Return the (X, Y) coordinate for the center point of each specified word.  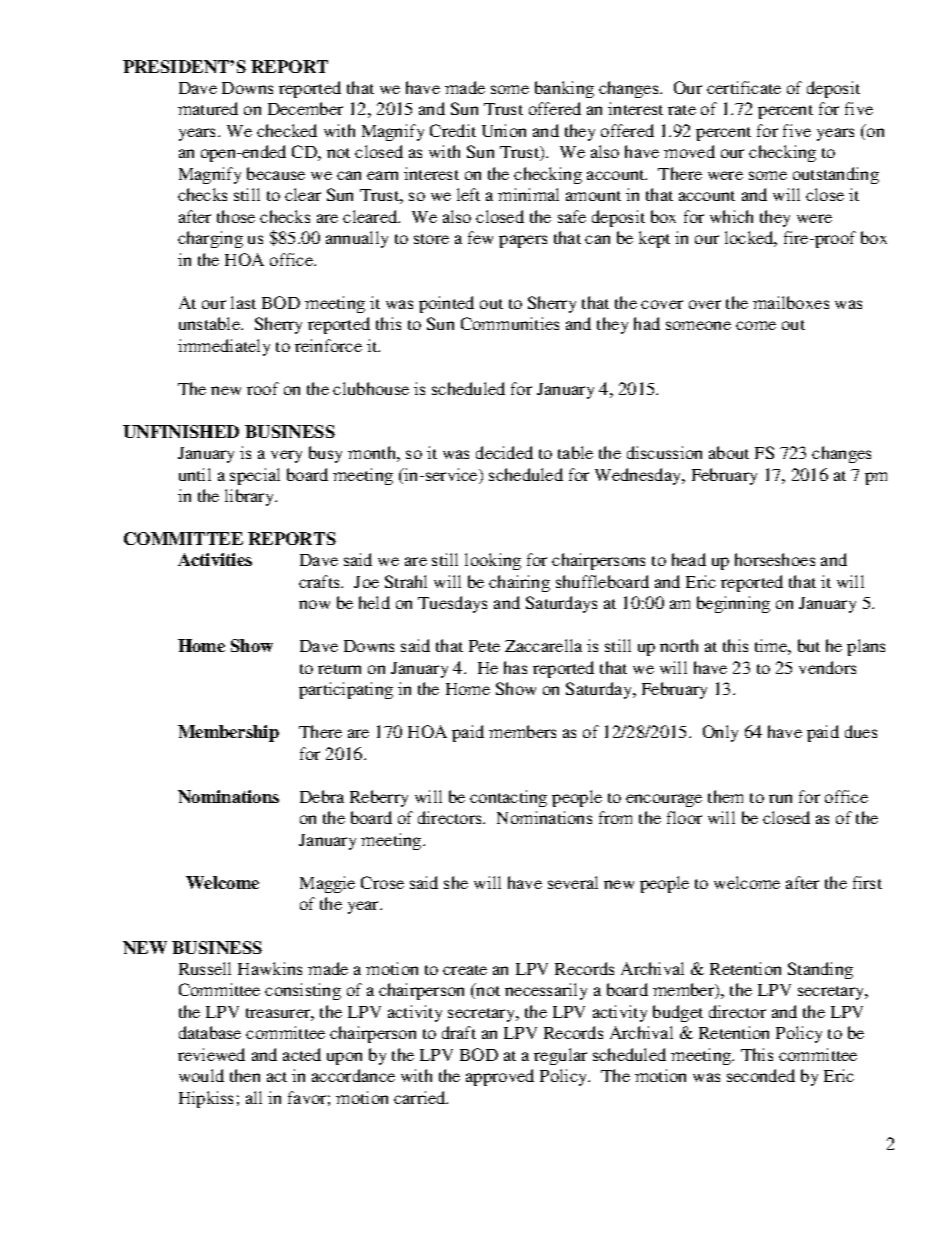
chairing (519, 583)
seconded (761, 1075)
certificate (744, 87)
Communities (510, 323)
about (729, 452)
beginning (733, 604)
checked (287, 130)
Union (504, 130)
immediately (224, 347)
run (780, 798)
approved (500, 1077)
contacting (508, 798)
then (245, 1075)
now (314, 604)
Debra (322, 796)
